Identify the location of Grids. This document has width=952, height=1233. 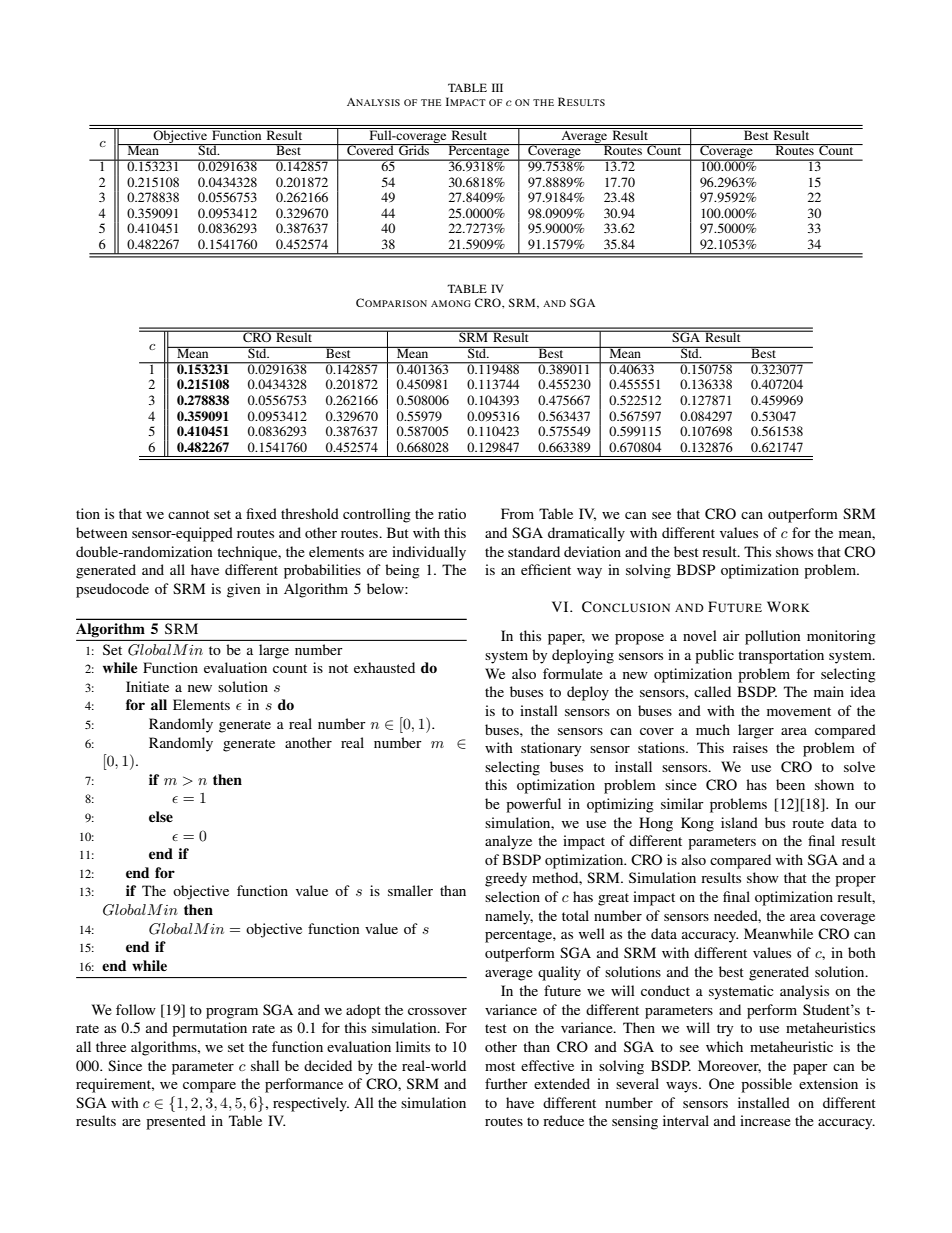
(414, 149).
